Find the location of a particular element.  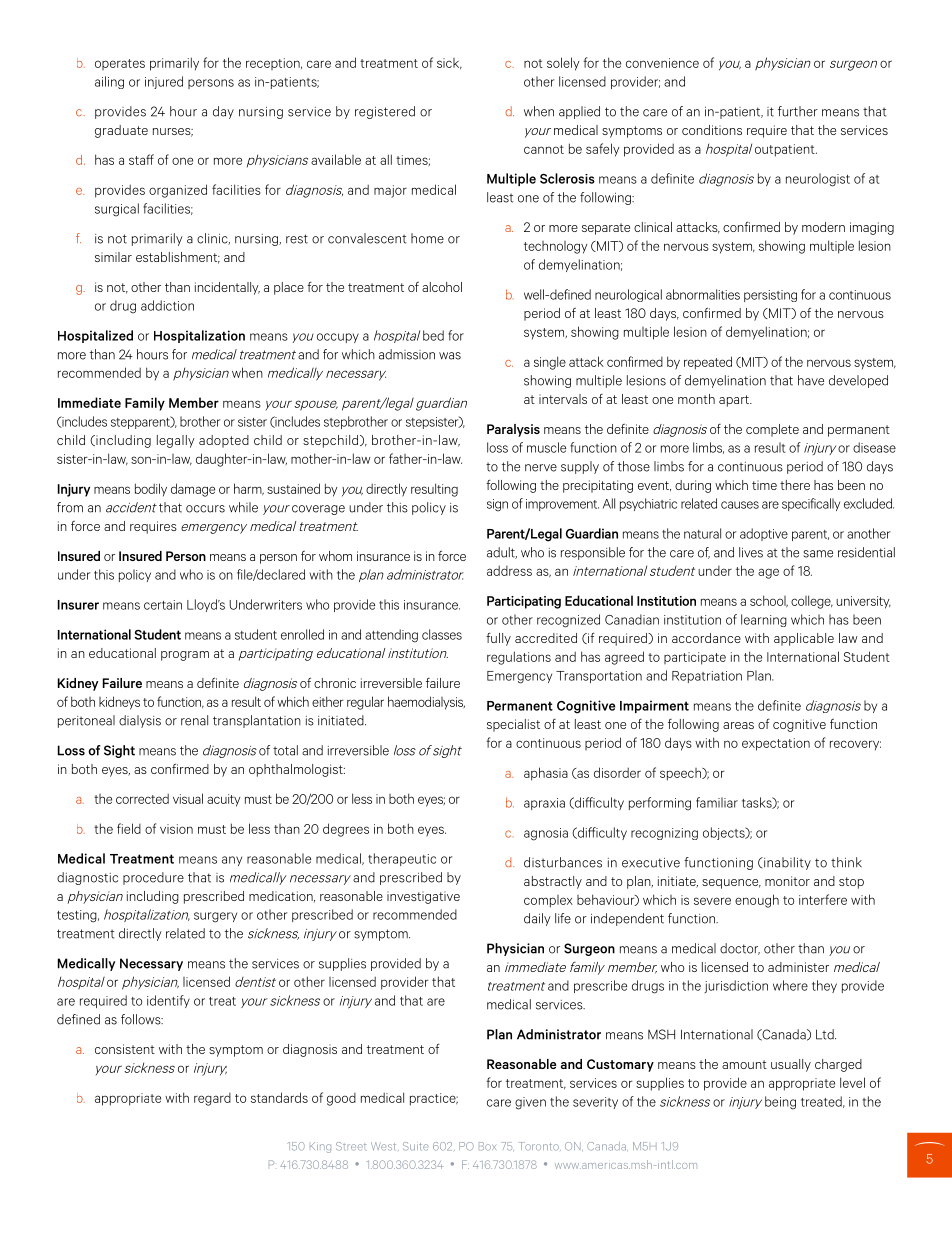

registered is located at coordinates (385, 112).
